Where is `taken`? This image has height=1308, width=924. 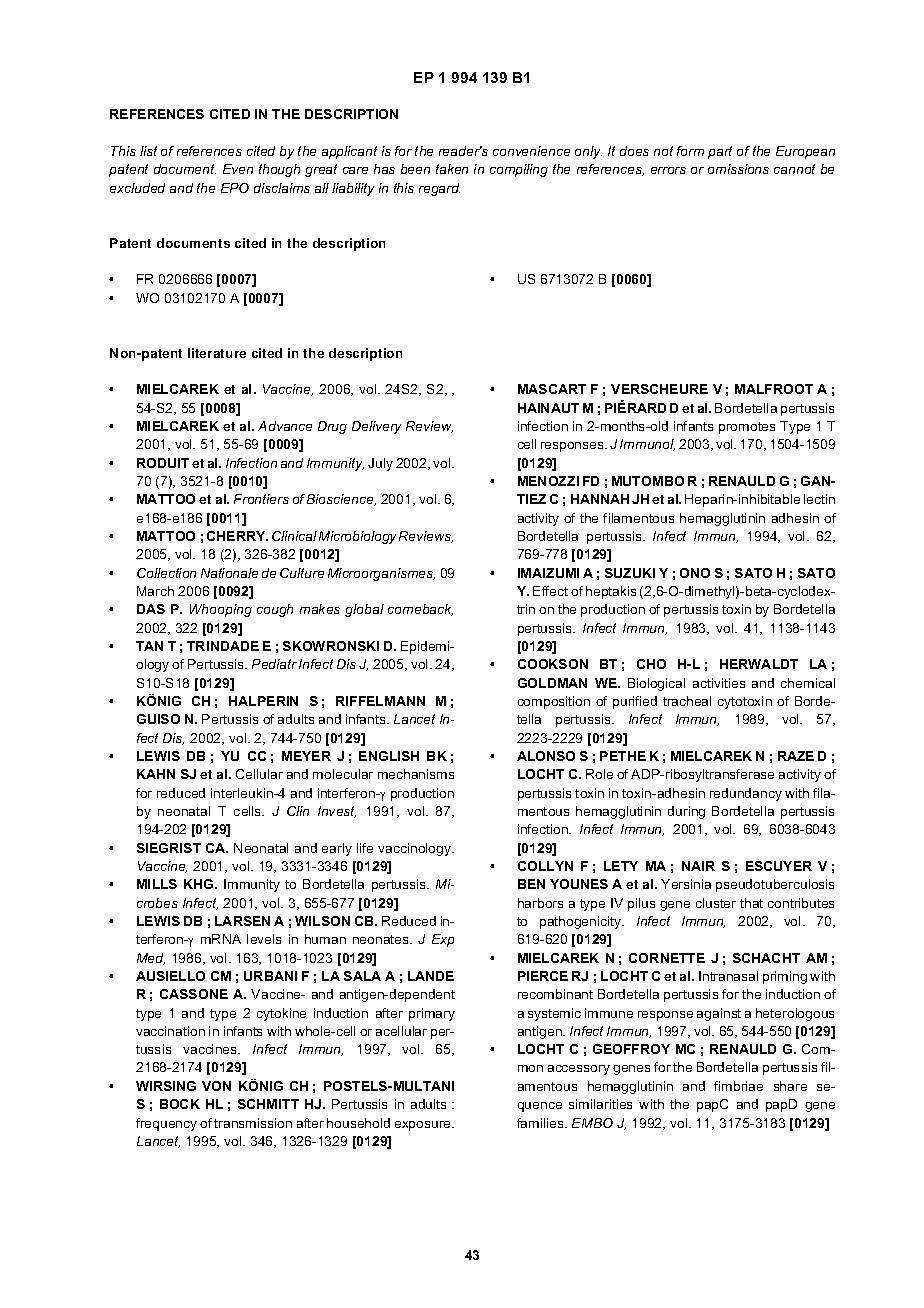 taken is located at coordinates (452, 169).
